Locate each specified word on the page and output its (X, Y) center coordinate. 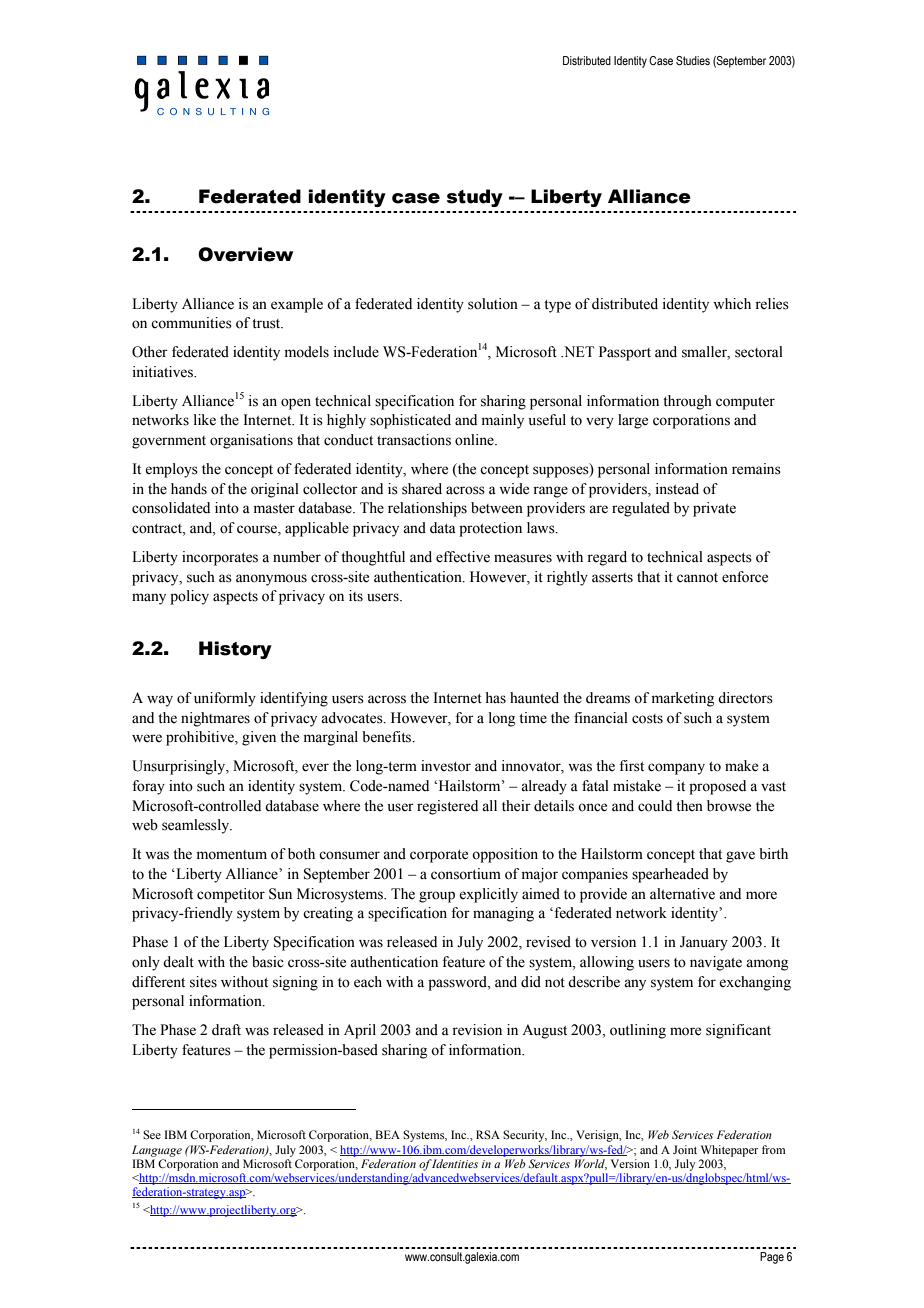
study (475, 198)
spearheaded (670, 875)
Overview (245, 254)
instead (677, 489)
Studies (693, 60)
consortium (466, 874)
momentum (232, 855)
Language (157, 1151)
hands (189, 489)
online (475, 440)
